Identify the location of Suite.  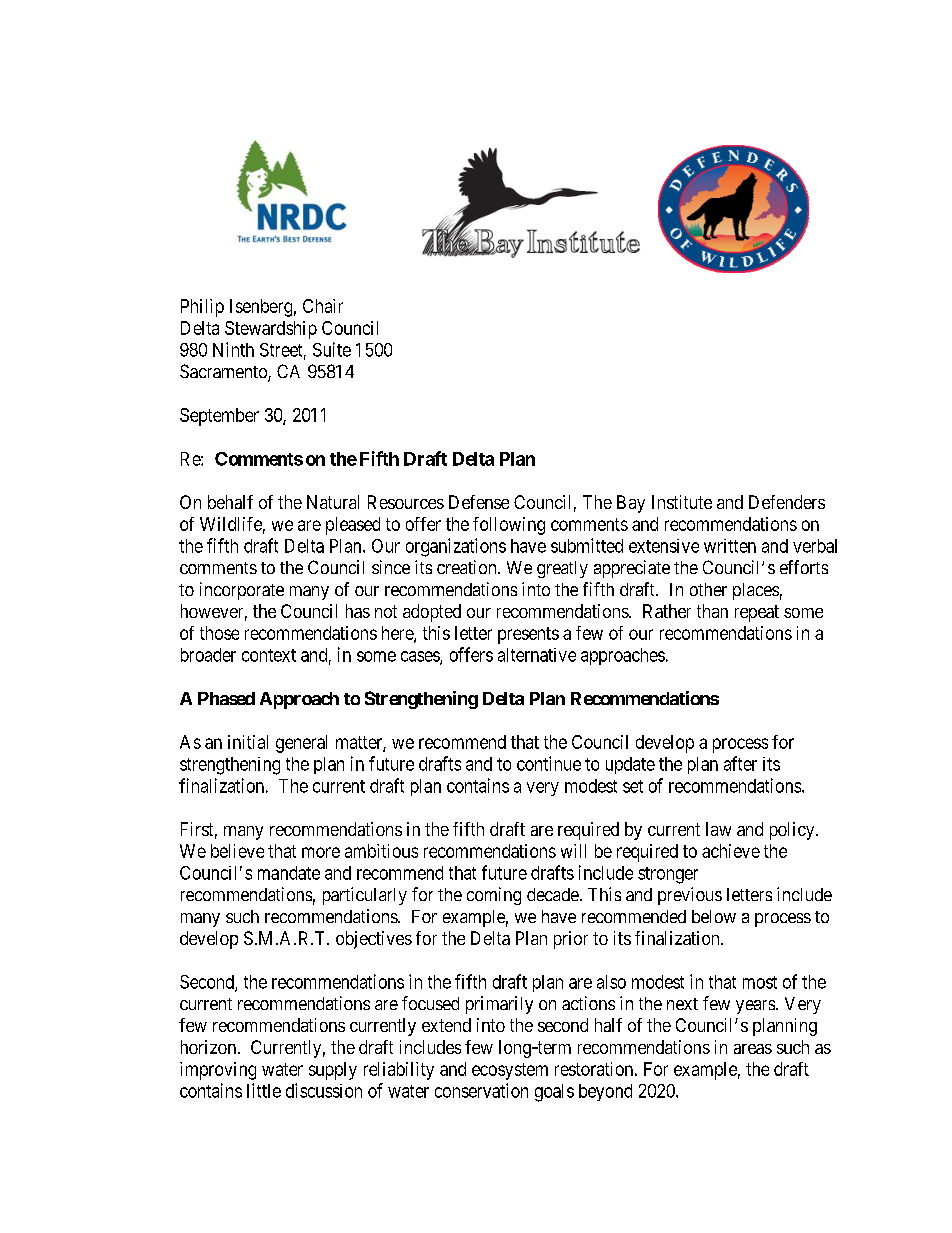
(332, 349).
